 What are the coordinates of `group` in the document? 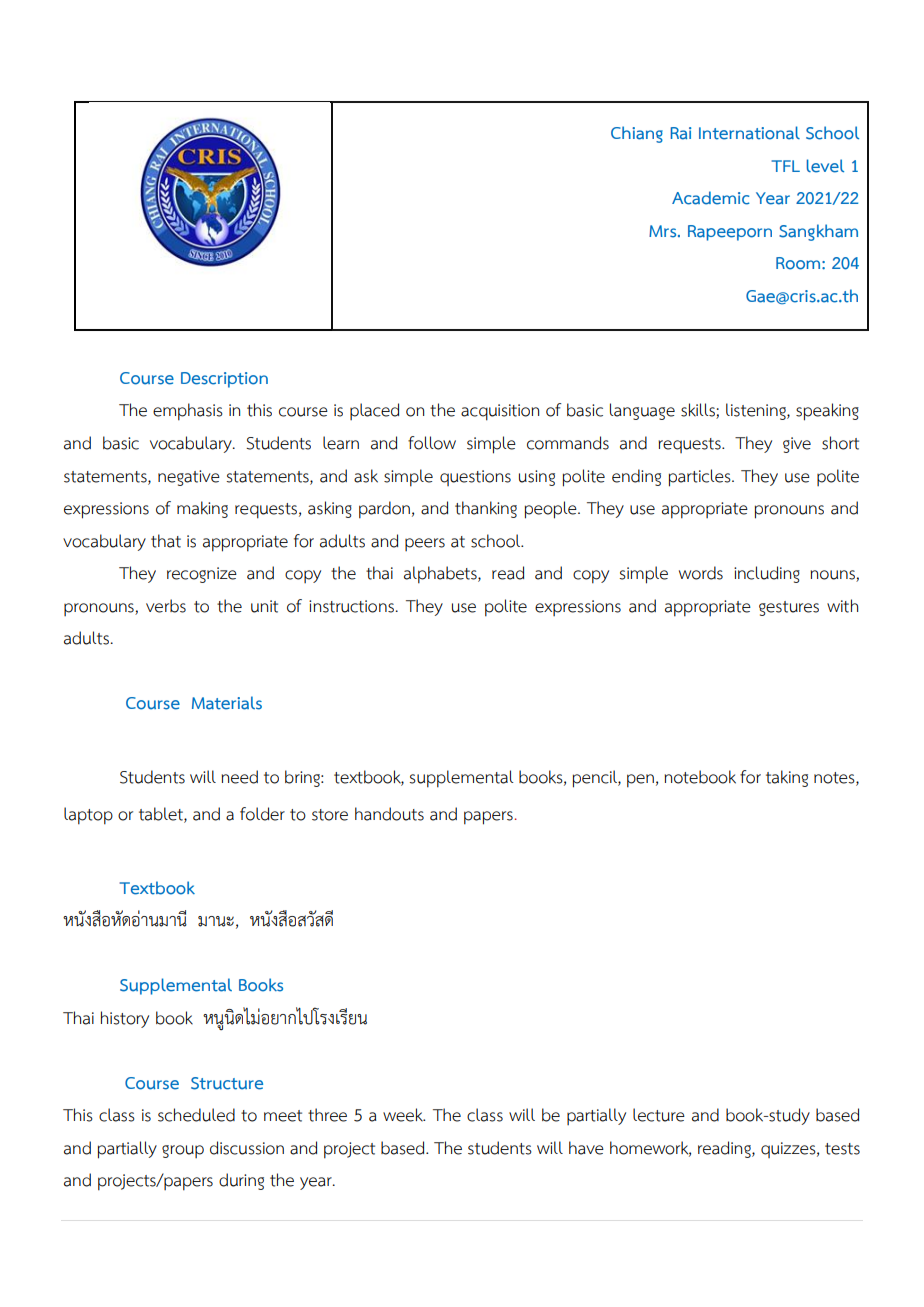 It's located at (183, 1151).
